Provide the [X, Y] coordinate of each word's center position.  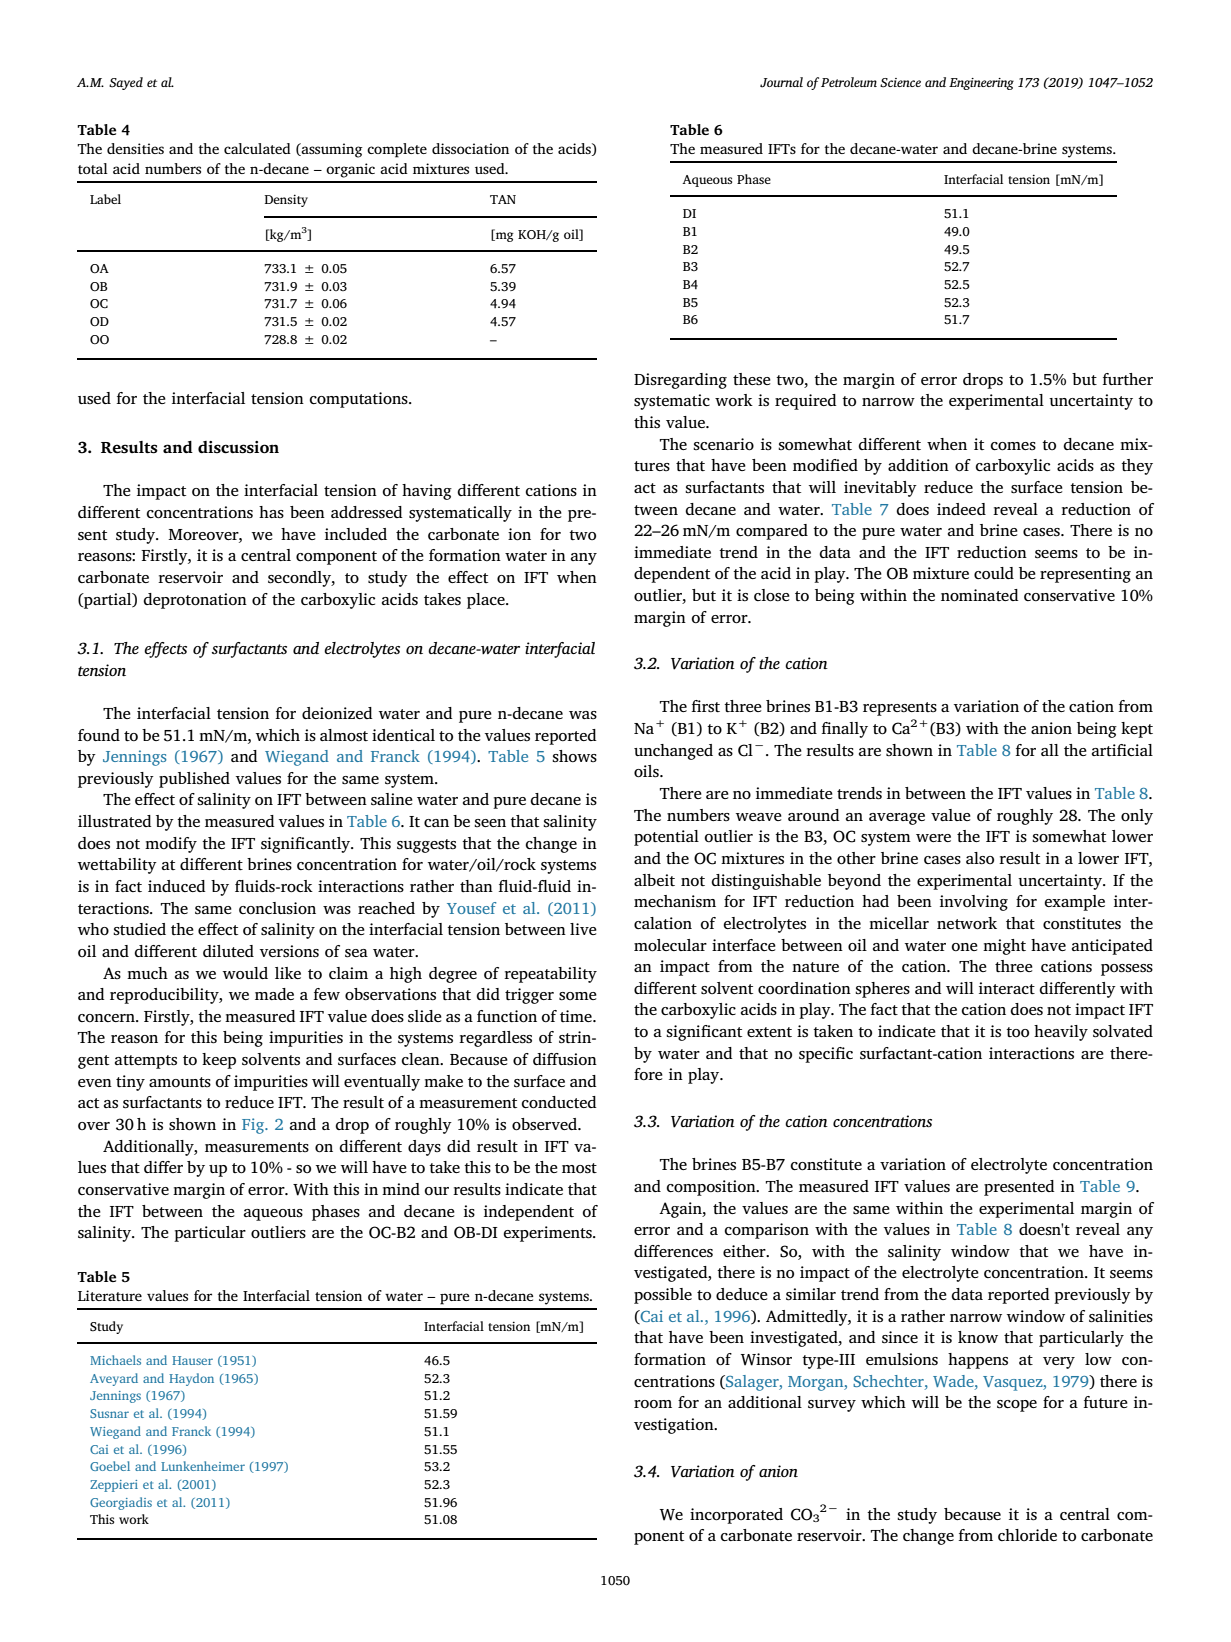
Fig [254, 1126]
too [1017, 1032]
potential [666, 838]
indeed [961, 509]
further [1128, 379]
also [980, 858]
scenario [723, 444]
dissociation [470, 148]
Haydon [191, 1379]
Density [286, 200]
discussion [238, 447]
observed [545, 1124]
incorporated [736, 1516]
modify [171, 845]
